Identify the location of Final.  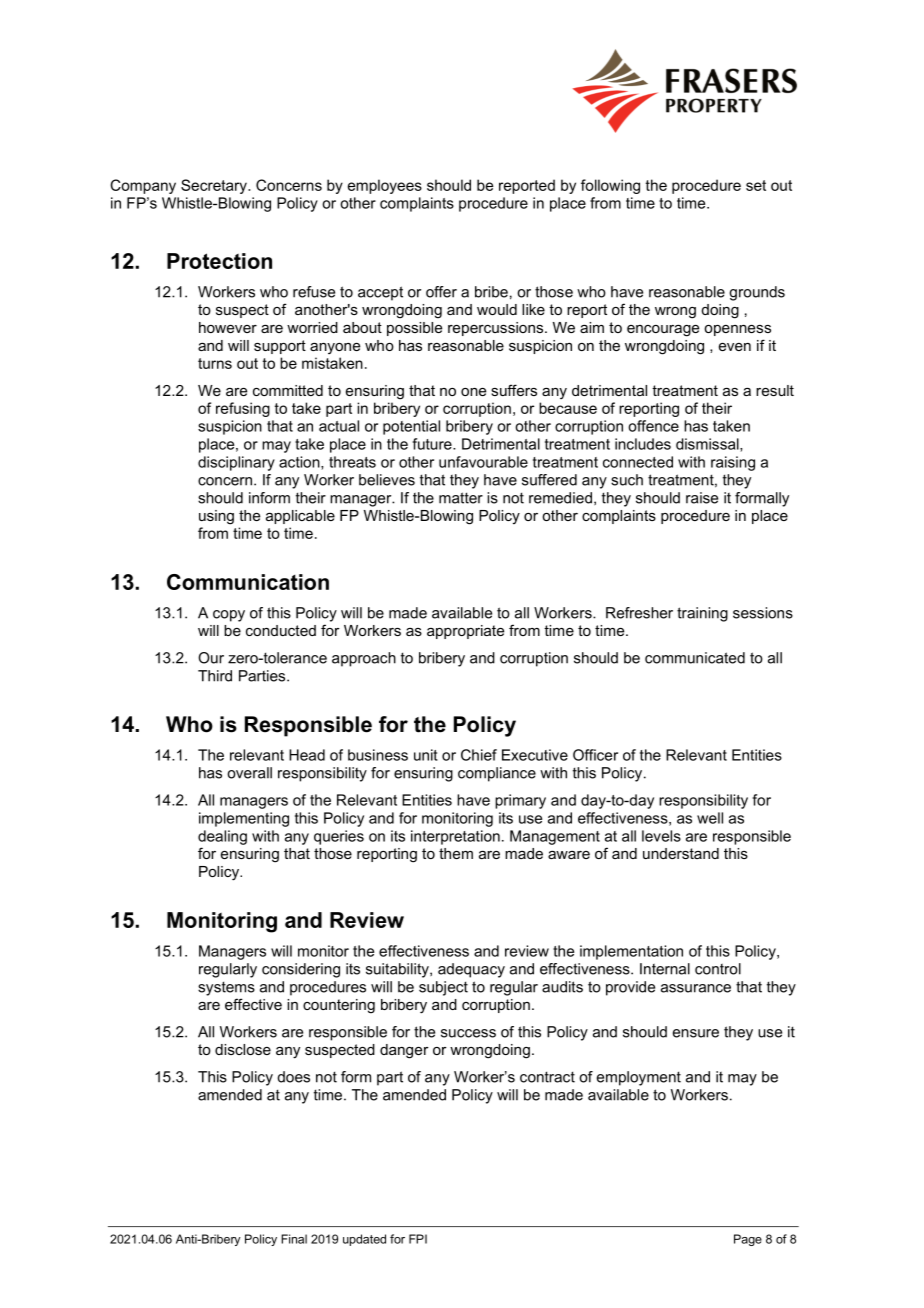
(294, 1239).
